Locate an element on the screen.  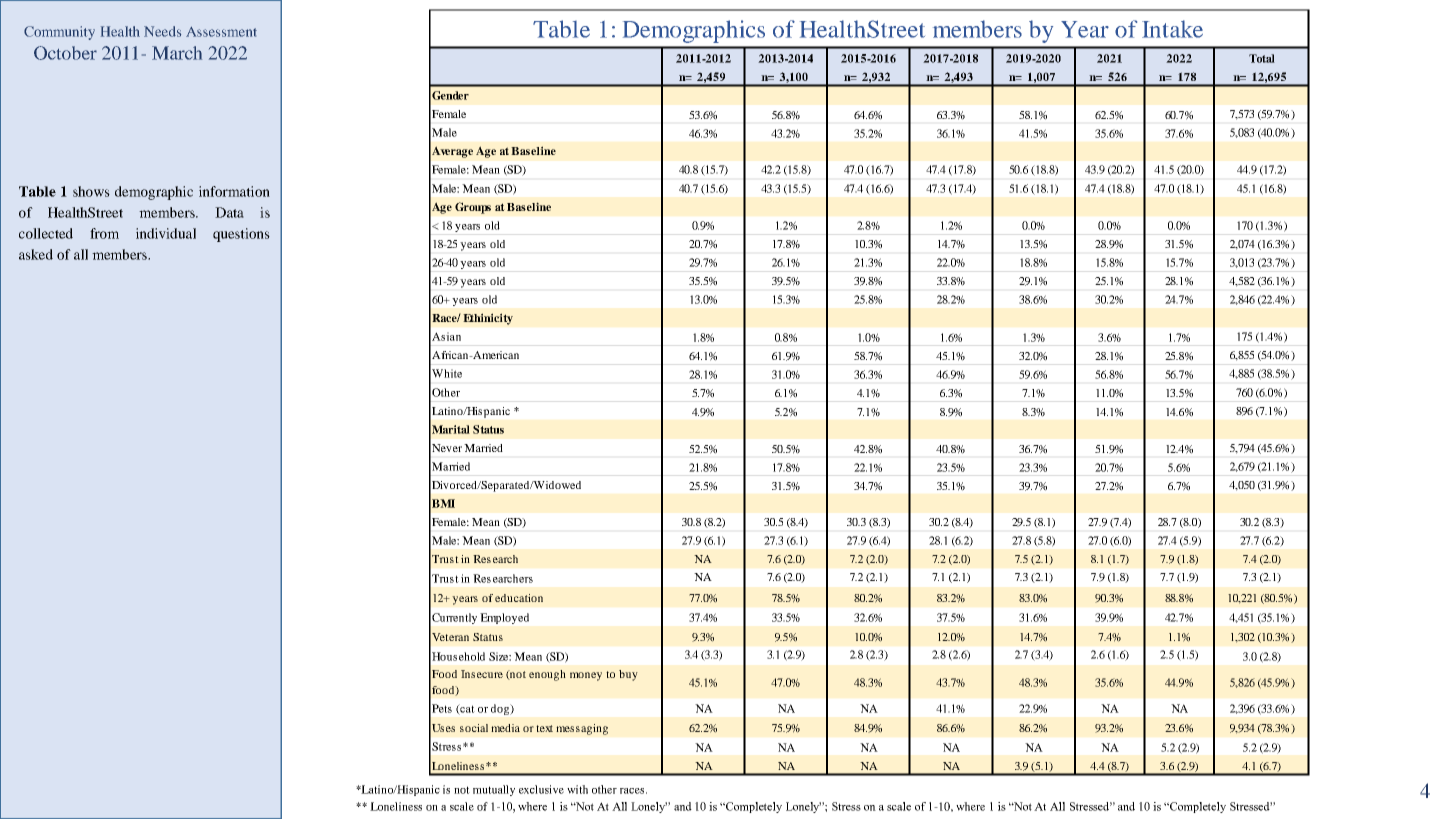
Needs is located at coordinates (162, 31).
